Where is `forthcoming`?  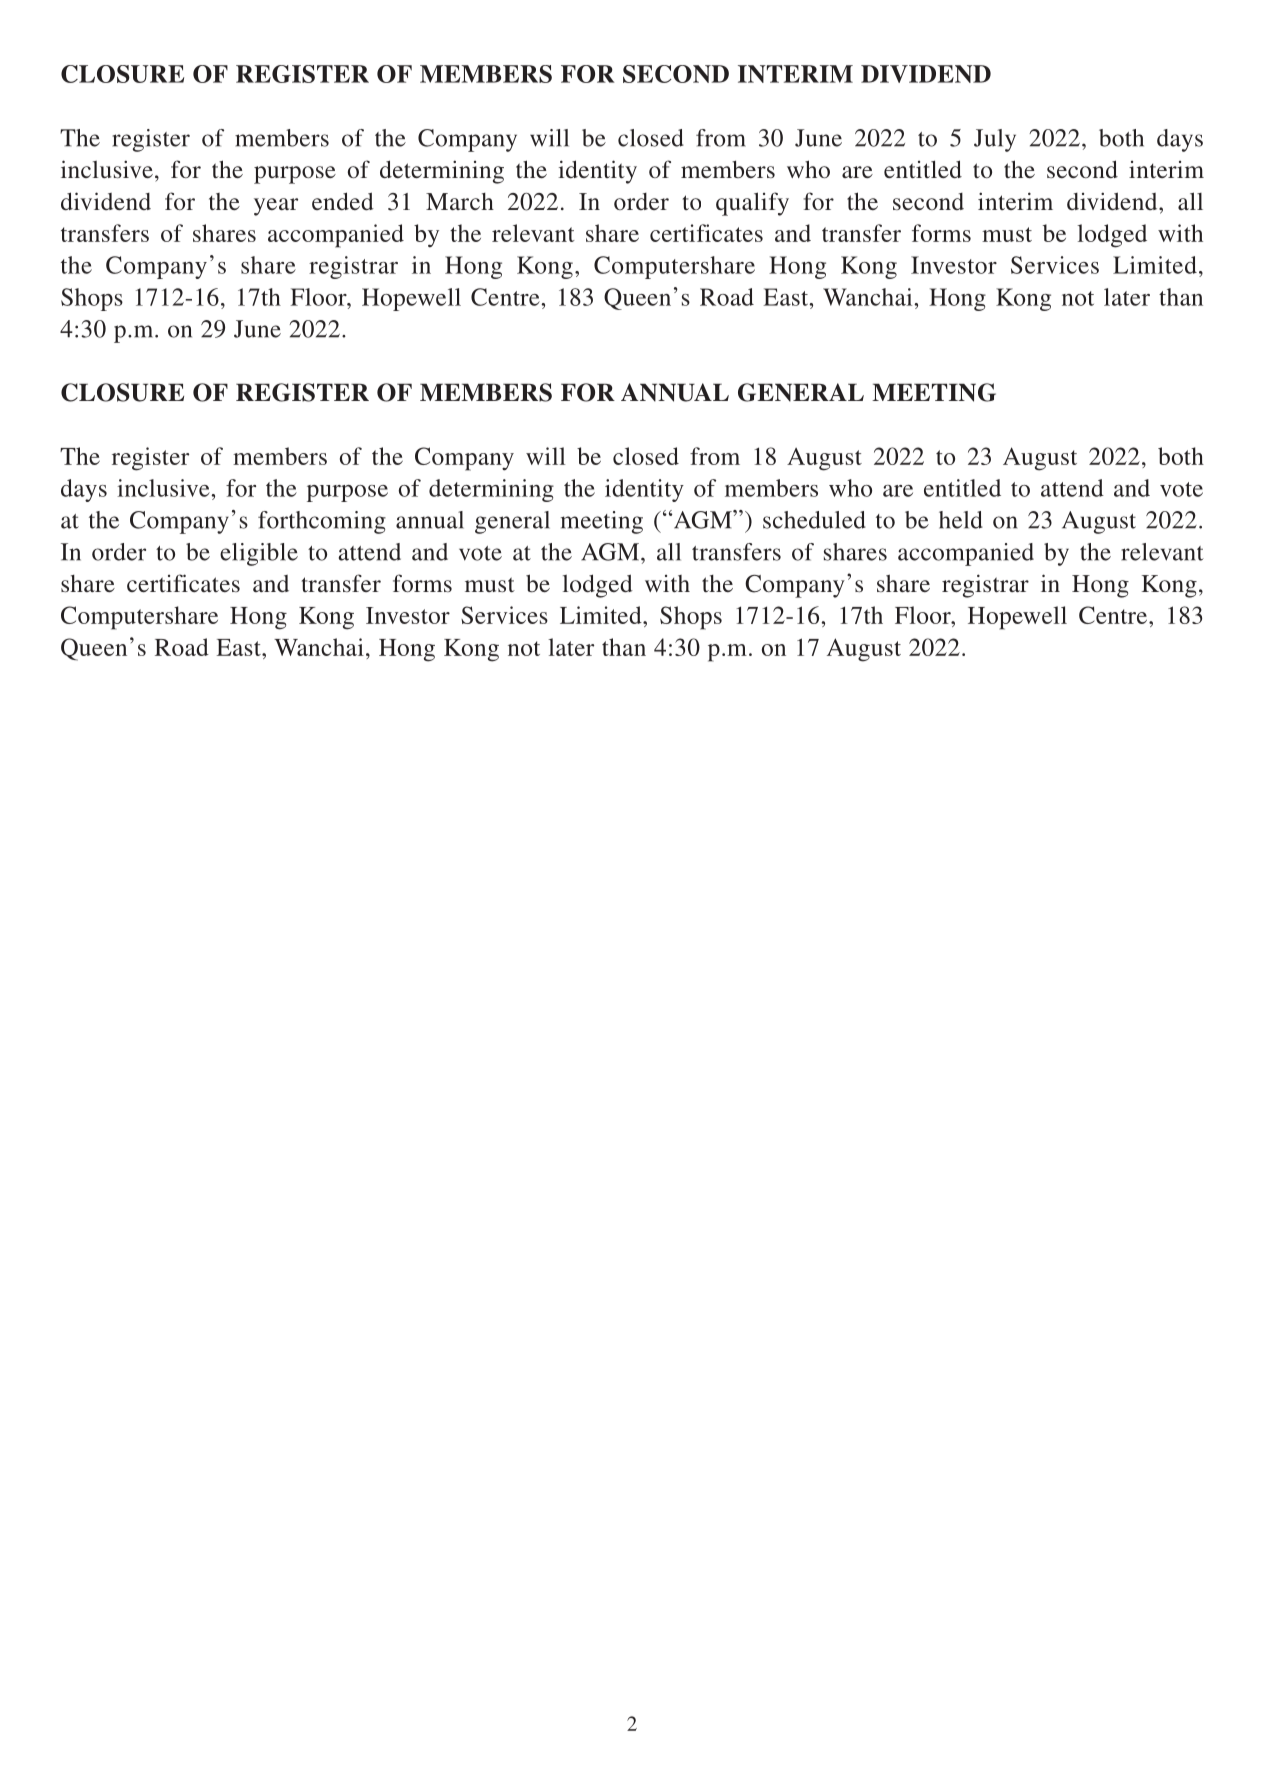
forthcoming is located at coordinates (322, 522).
